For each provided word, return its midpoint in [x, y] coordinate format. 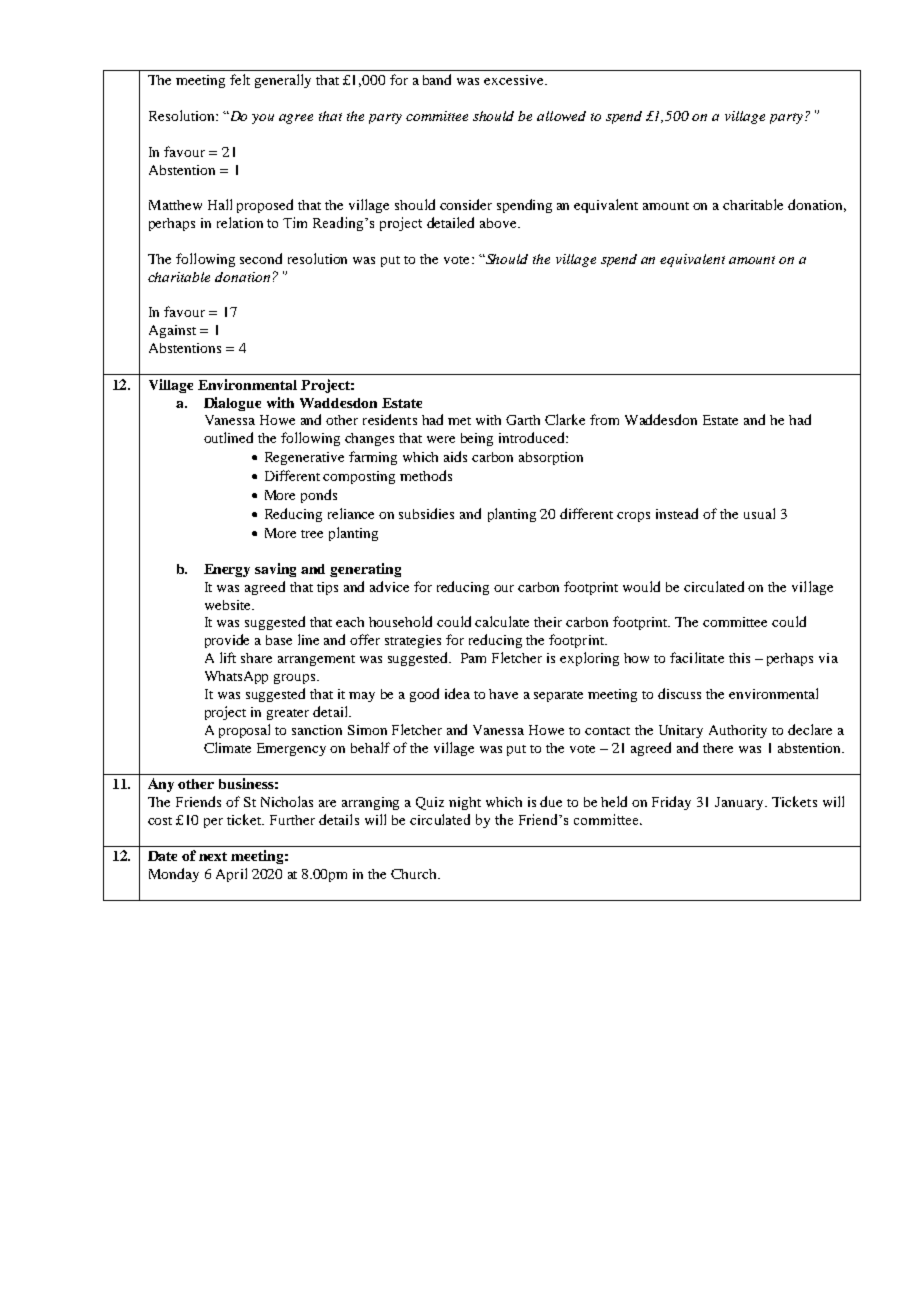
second [261, 258]
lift [228, 657]
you [263, 119]
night [465, 803]
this [739, 658]
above [499, 223]
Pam [473, 658]
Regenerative [304, 458]
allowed [561, 116]
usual [759, 513]
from [604, 419]
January [740, 803]
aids [455, 456]
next [213, 856]
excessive [515, 80]
